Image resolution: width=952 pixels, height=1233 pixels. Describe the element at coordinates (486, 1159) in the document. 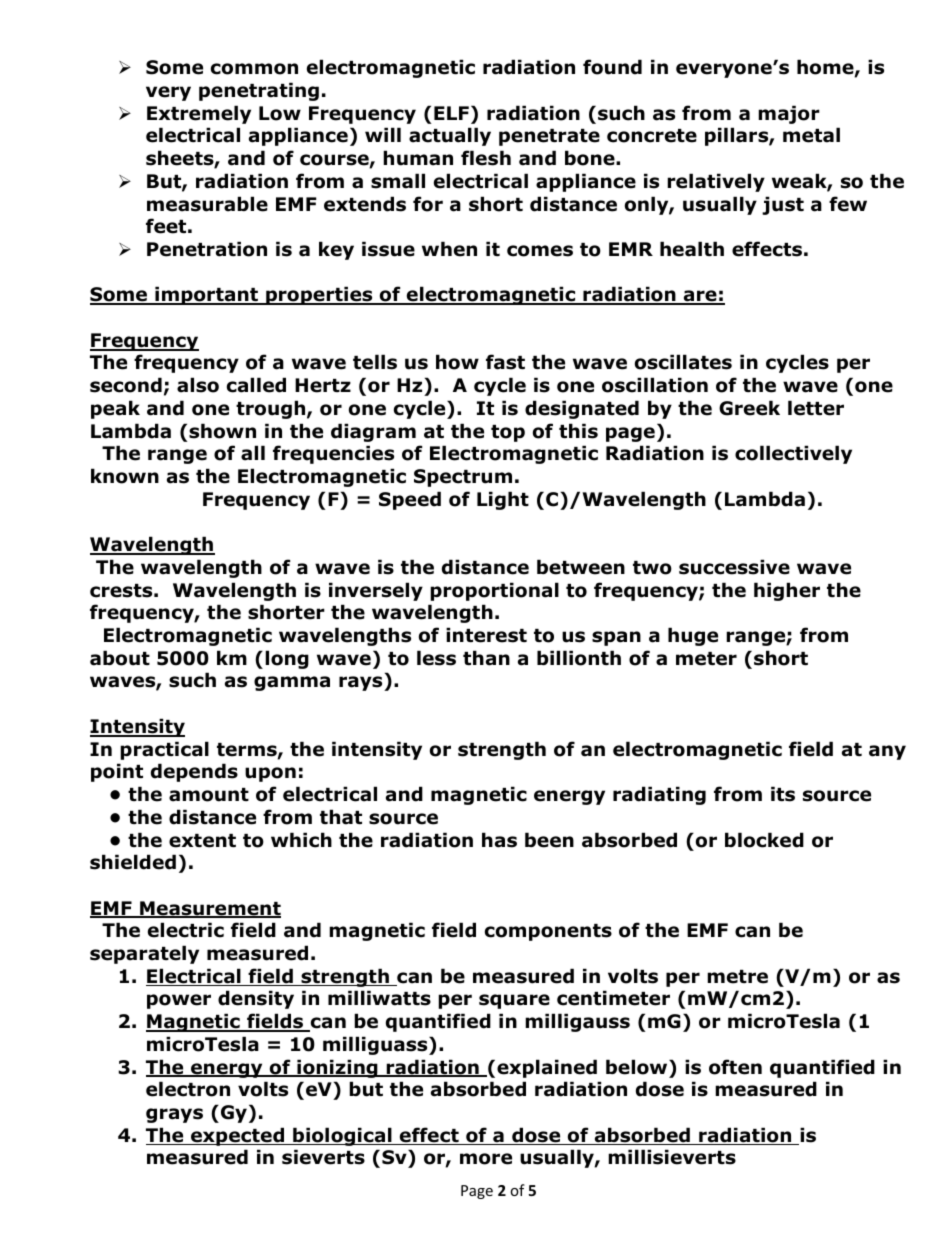

I see `more` at that location.
